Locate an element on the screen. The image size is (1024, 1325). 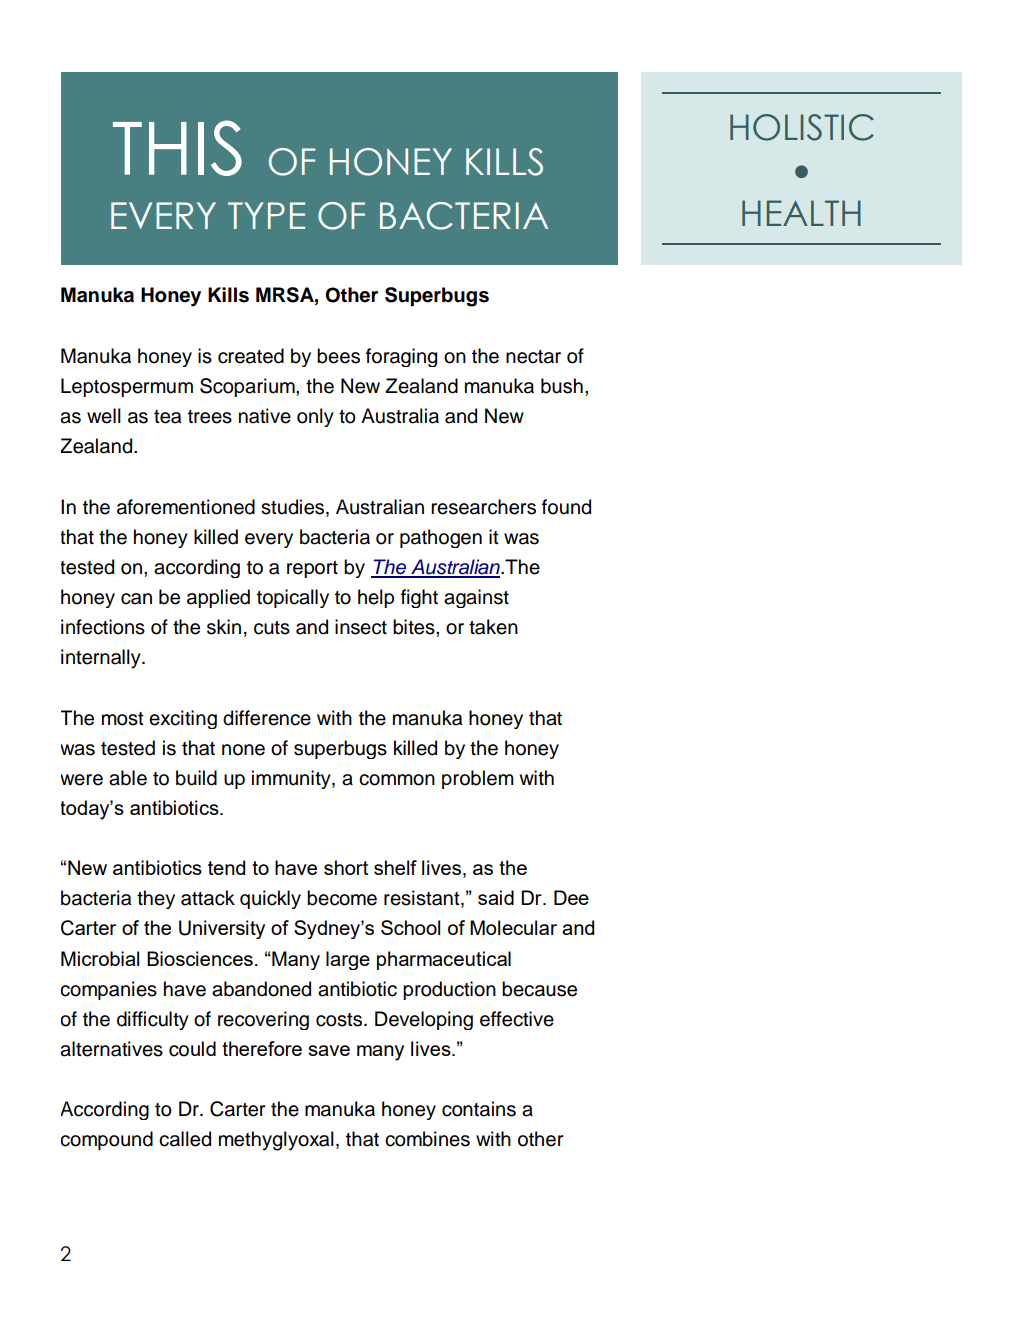
TYPE is located at coordinates (266, 215).
